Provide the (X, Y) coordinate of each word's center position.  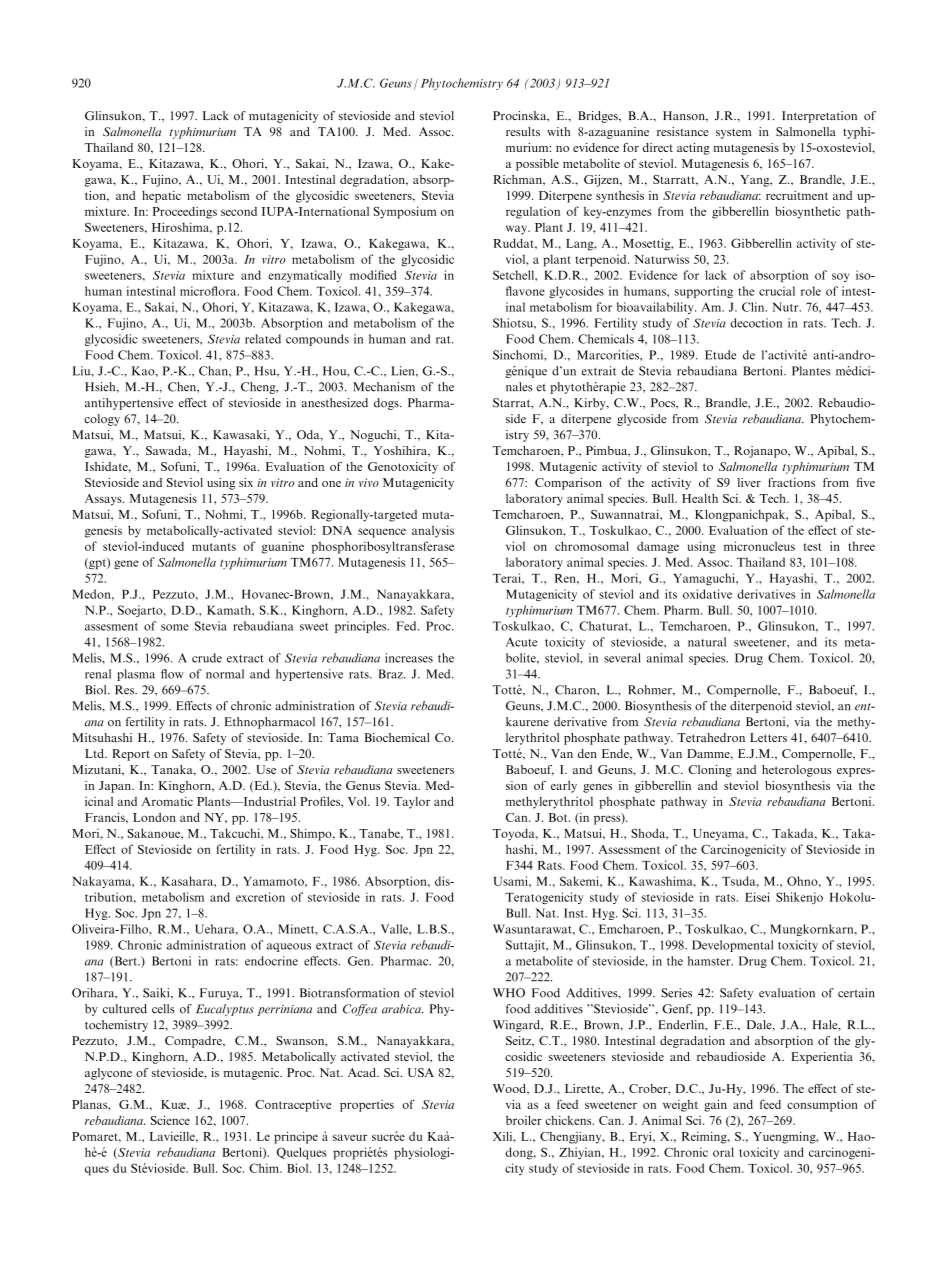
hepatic (161, 197)
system (733, 133)
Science (170, 1120)
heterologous (797, 771)
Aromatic (167, 801)
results (523, 131)
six (246, 482)
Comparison (568, 484)
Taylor (412, 803)
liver (749, 482)
